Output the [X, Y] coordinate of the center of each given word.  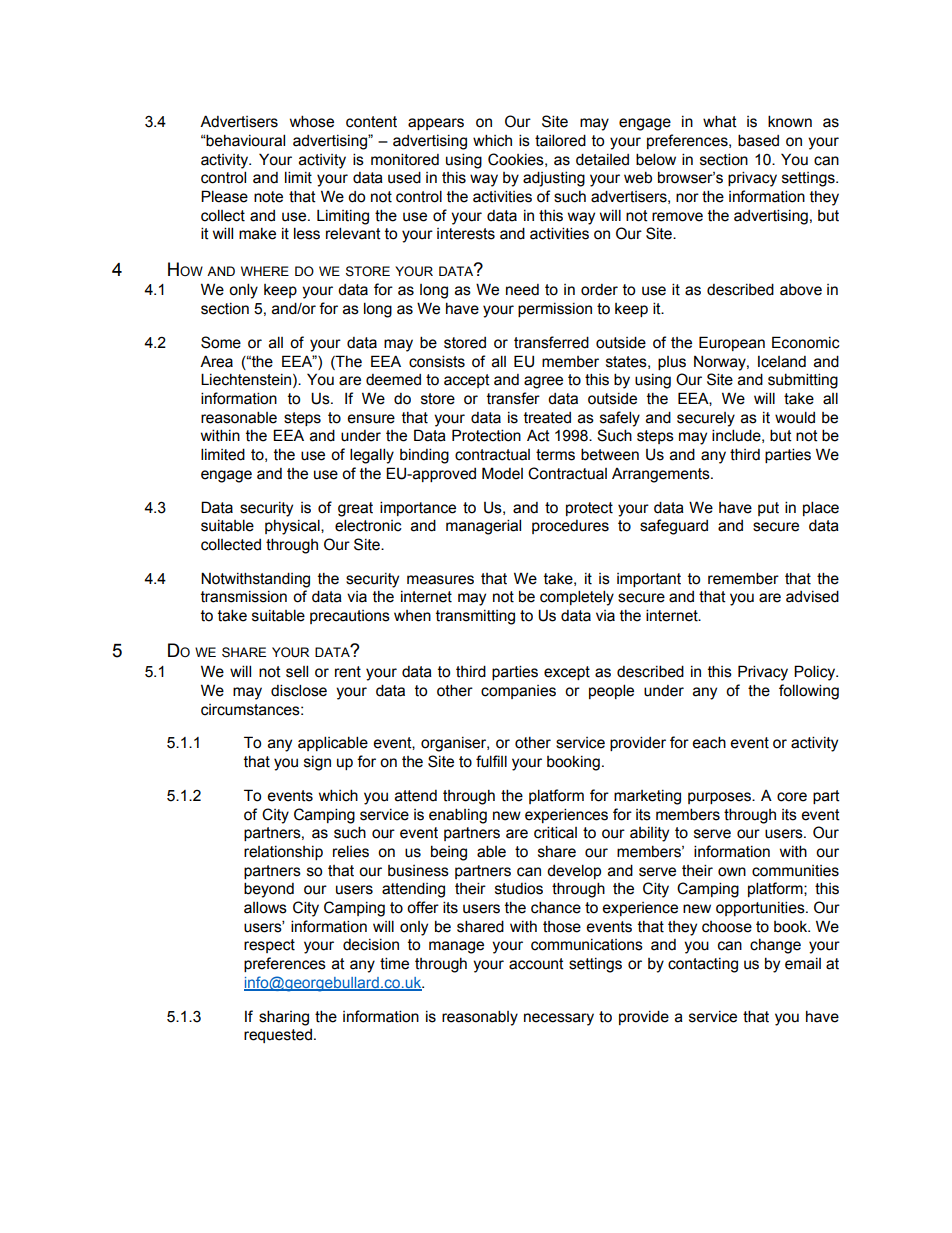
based [758, 140]
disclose [299, 690]
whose [312, 121]
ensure [371, 419]
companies [518, 692]
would [795, 417]
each [709, 742]
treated [547, 418]
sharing [284, 1018]
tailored [560, 140]
